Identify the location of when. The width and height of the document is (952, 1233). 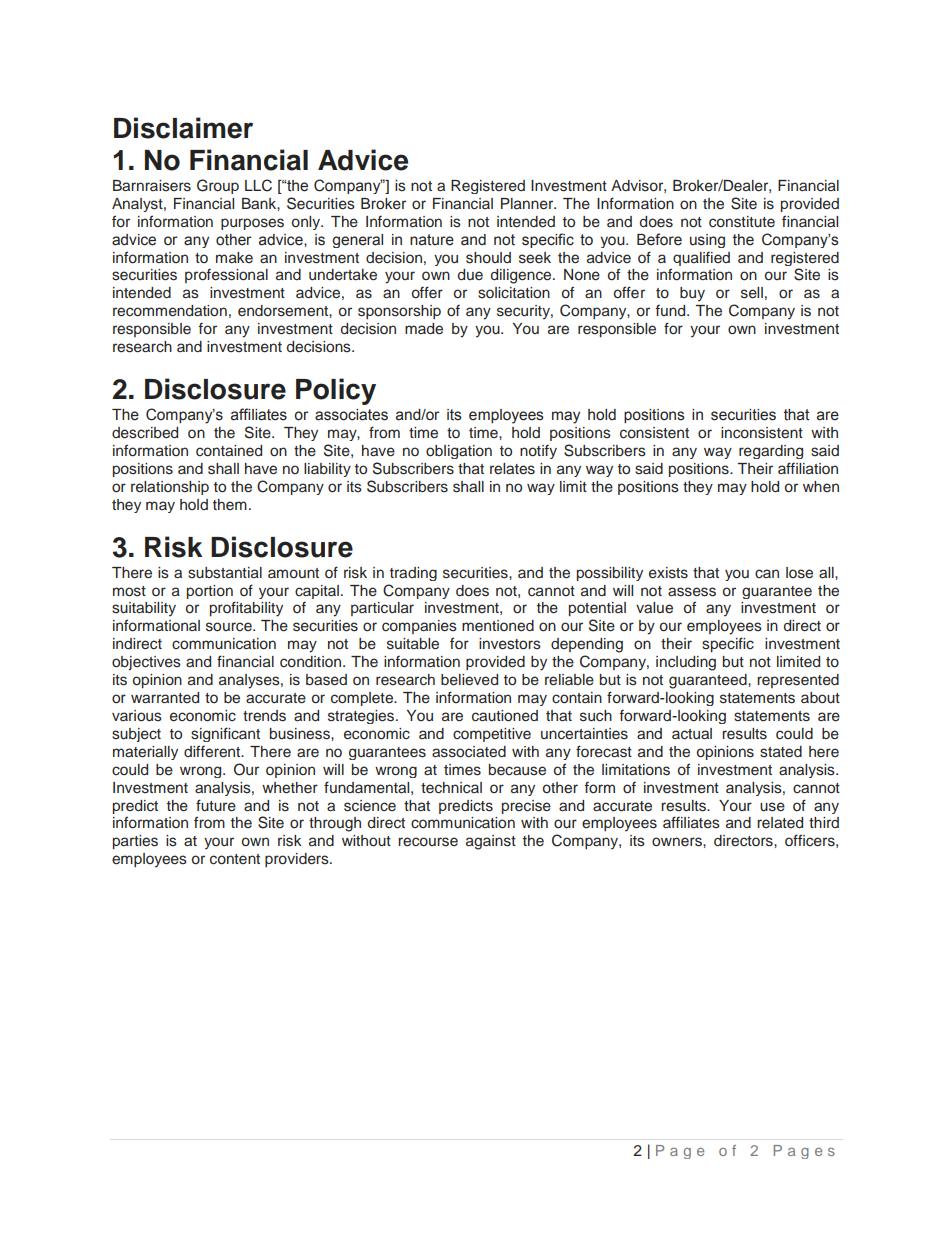
(821, 486).
